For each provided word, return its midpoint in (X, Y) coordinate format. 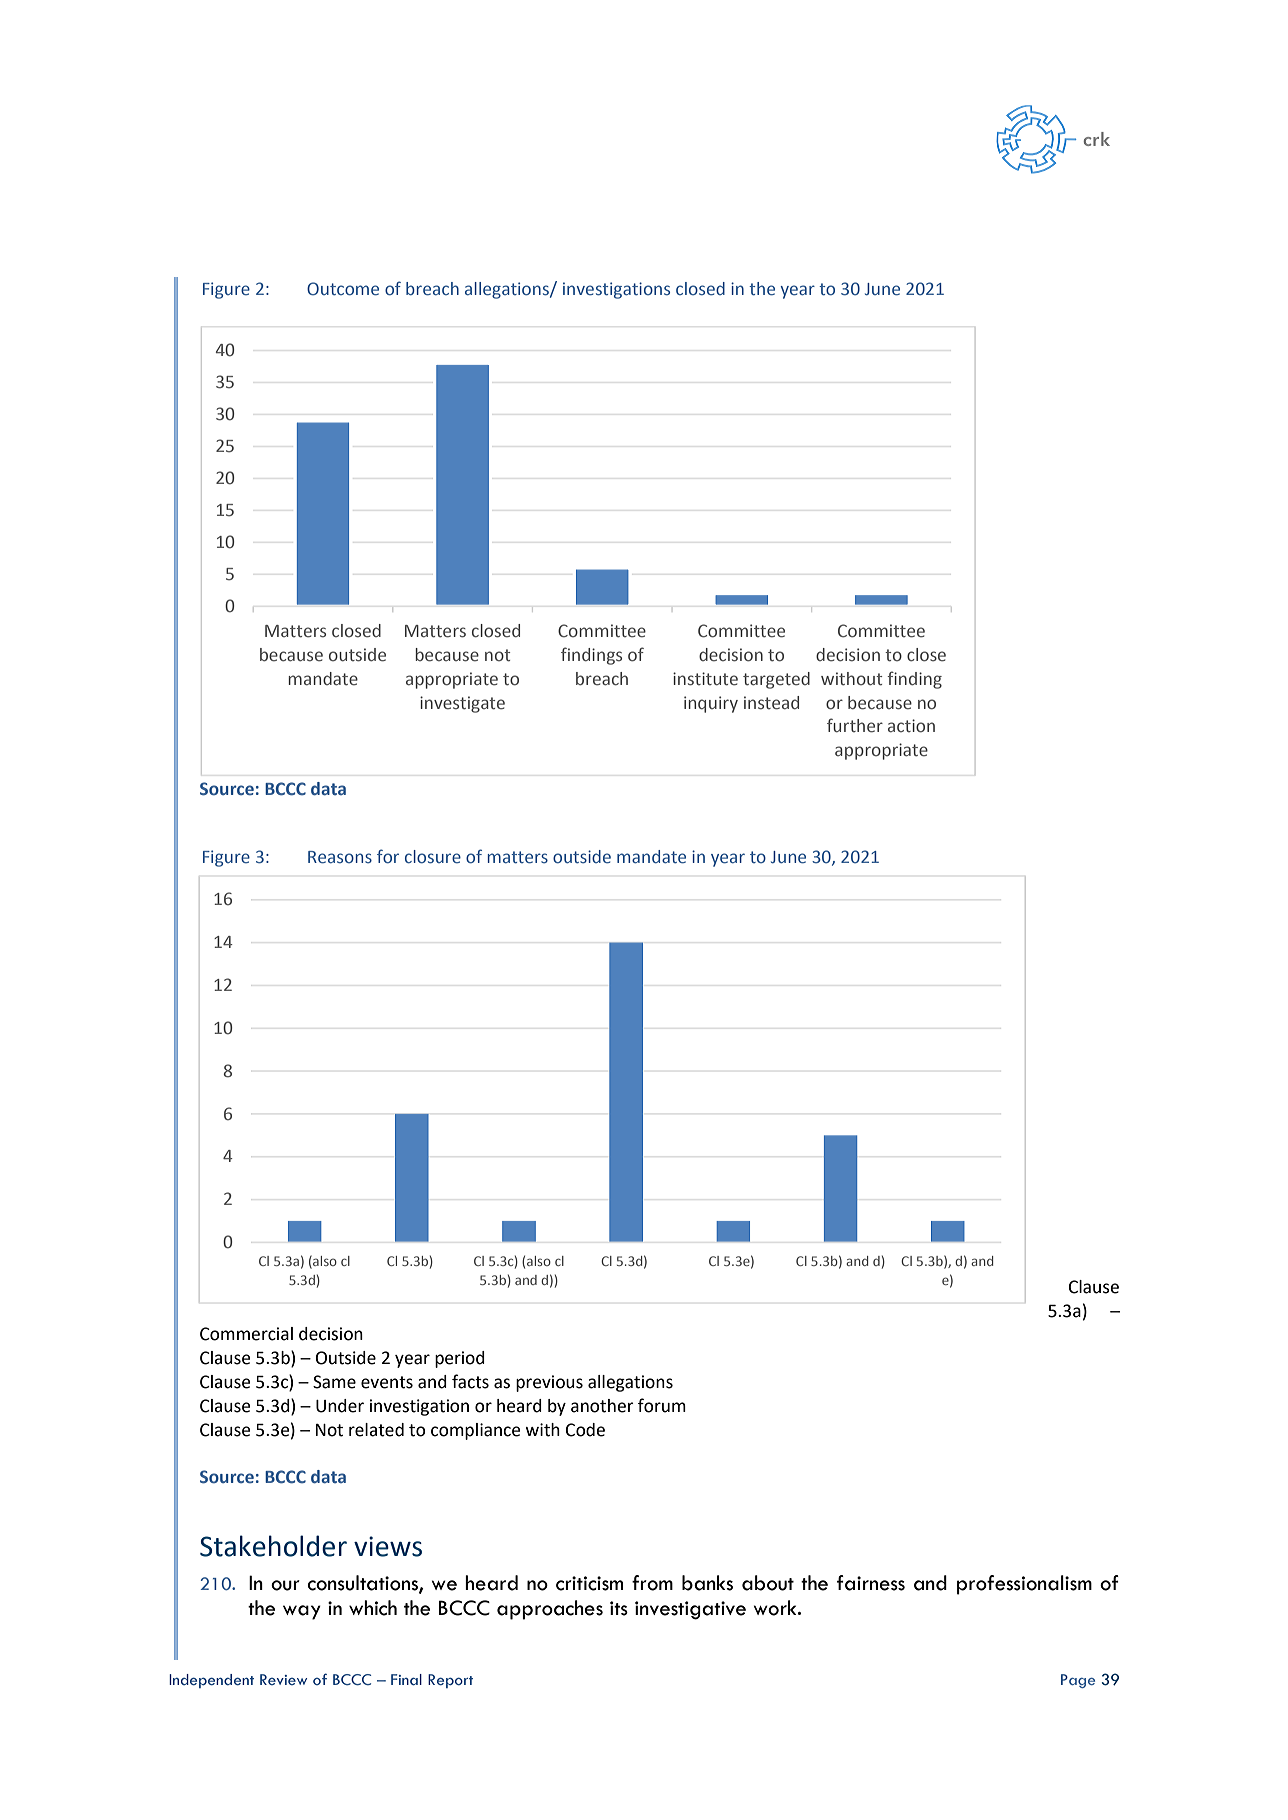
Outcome (343, 289)
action (911, 726)
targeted (776, 680)
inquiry (711, 704)
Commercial (246, 1334)
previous (549, 1383)
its (619, 1608)
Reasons (340, 857)
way (302, 1612)
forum (662, 1405)
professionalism (1024, 1585)
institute (705, 679)
